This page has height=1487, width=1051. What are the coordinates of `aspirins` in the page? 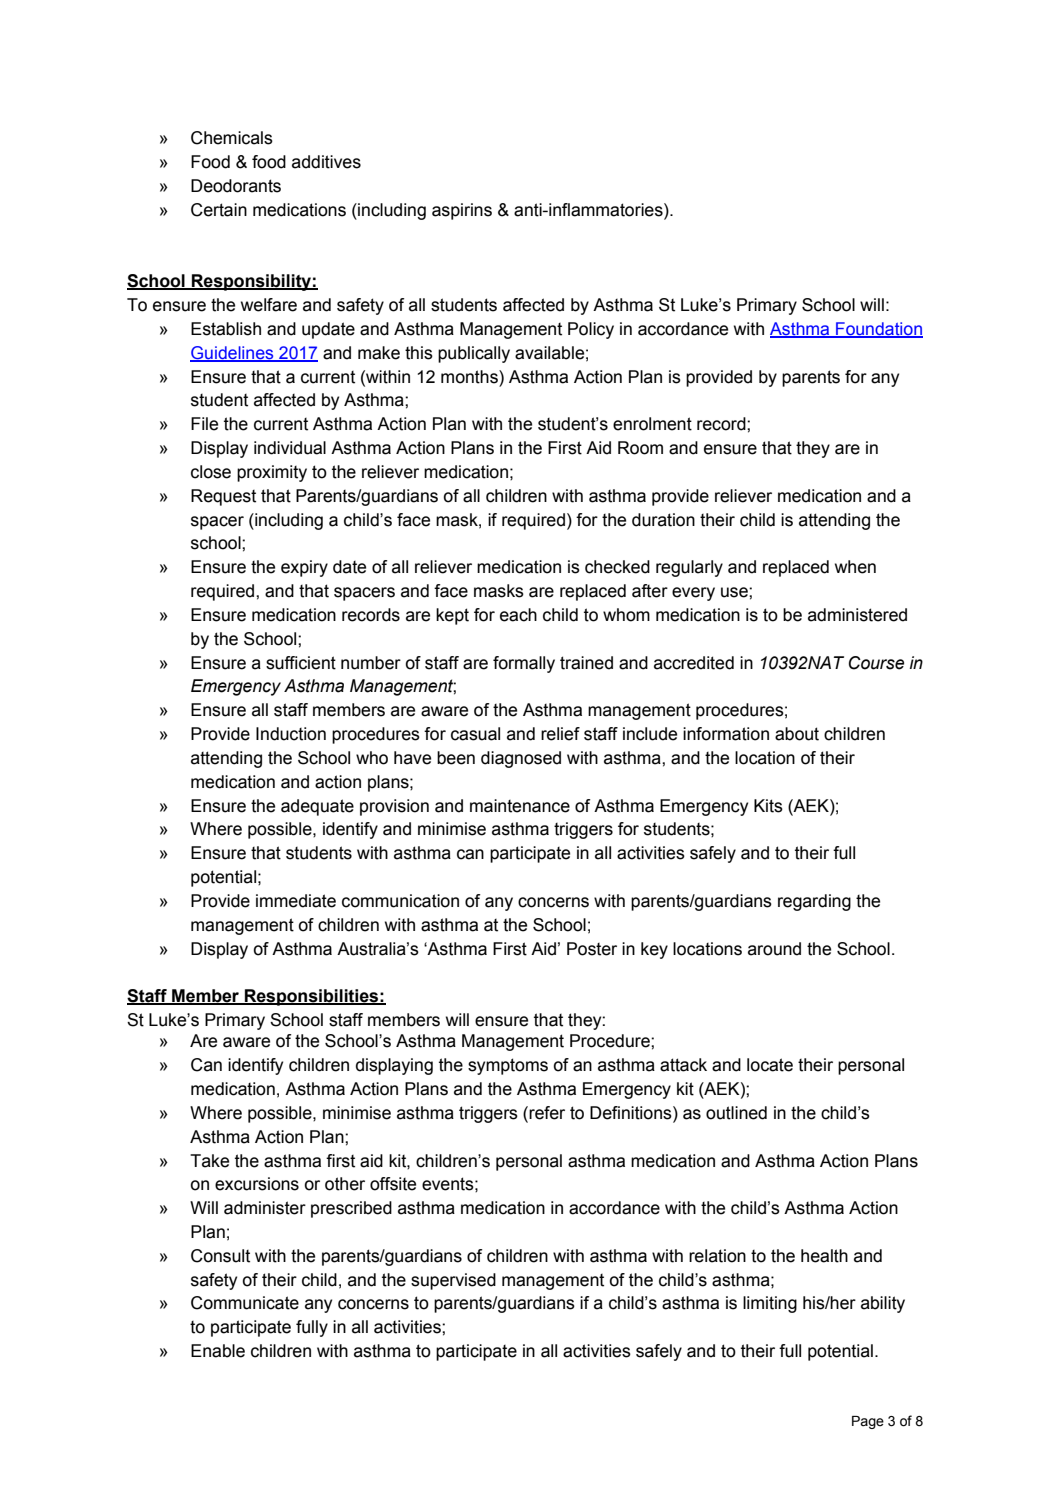 It's located at (462, 211).
